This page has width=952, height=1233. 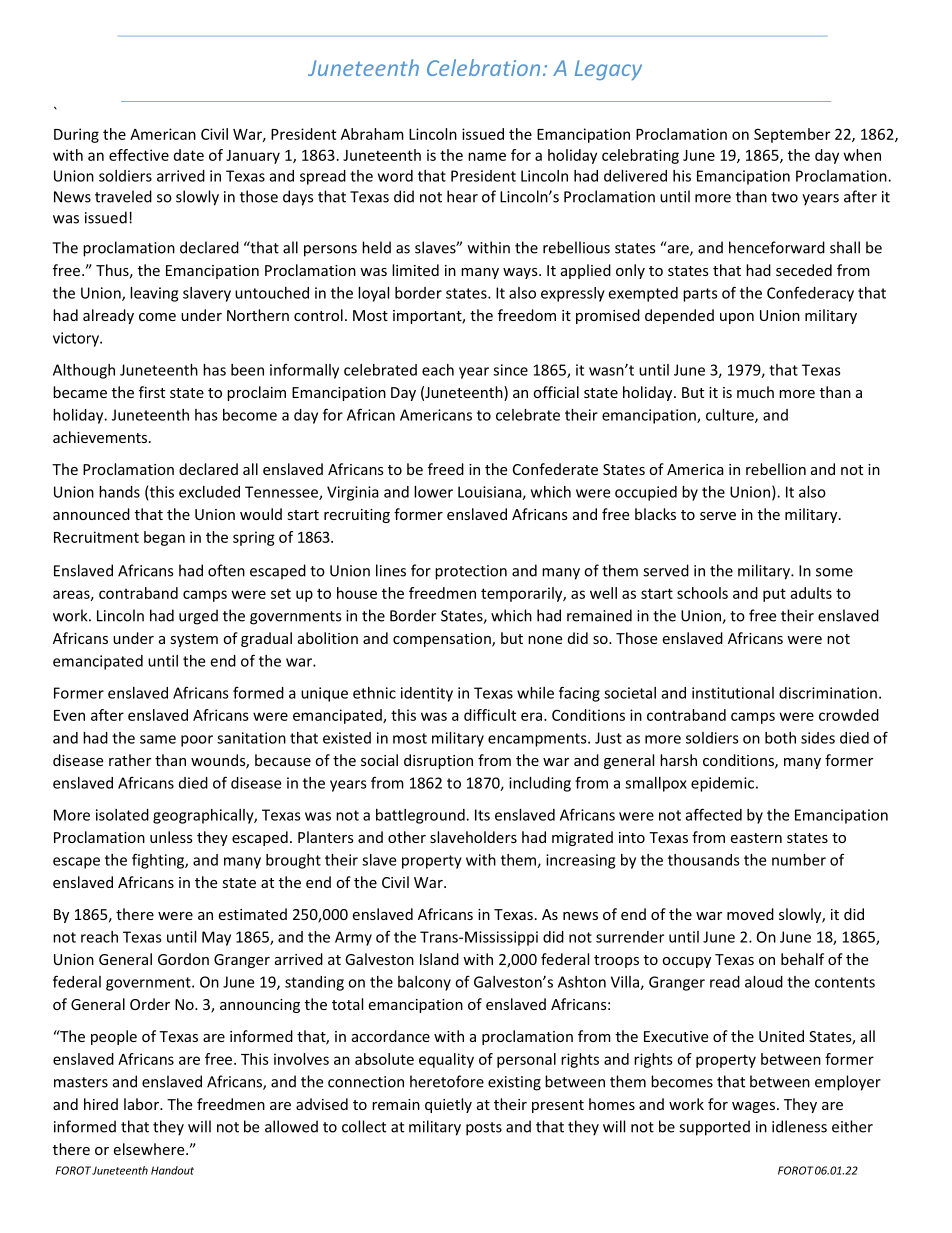 What do you see at coordinates (443, 640) in the page?
I see `compensation` at bounding box center [443, 640].
